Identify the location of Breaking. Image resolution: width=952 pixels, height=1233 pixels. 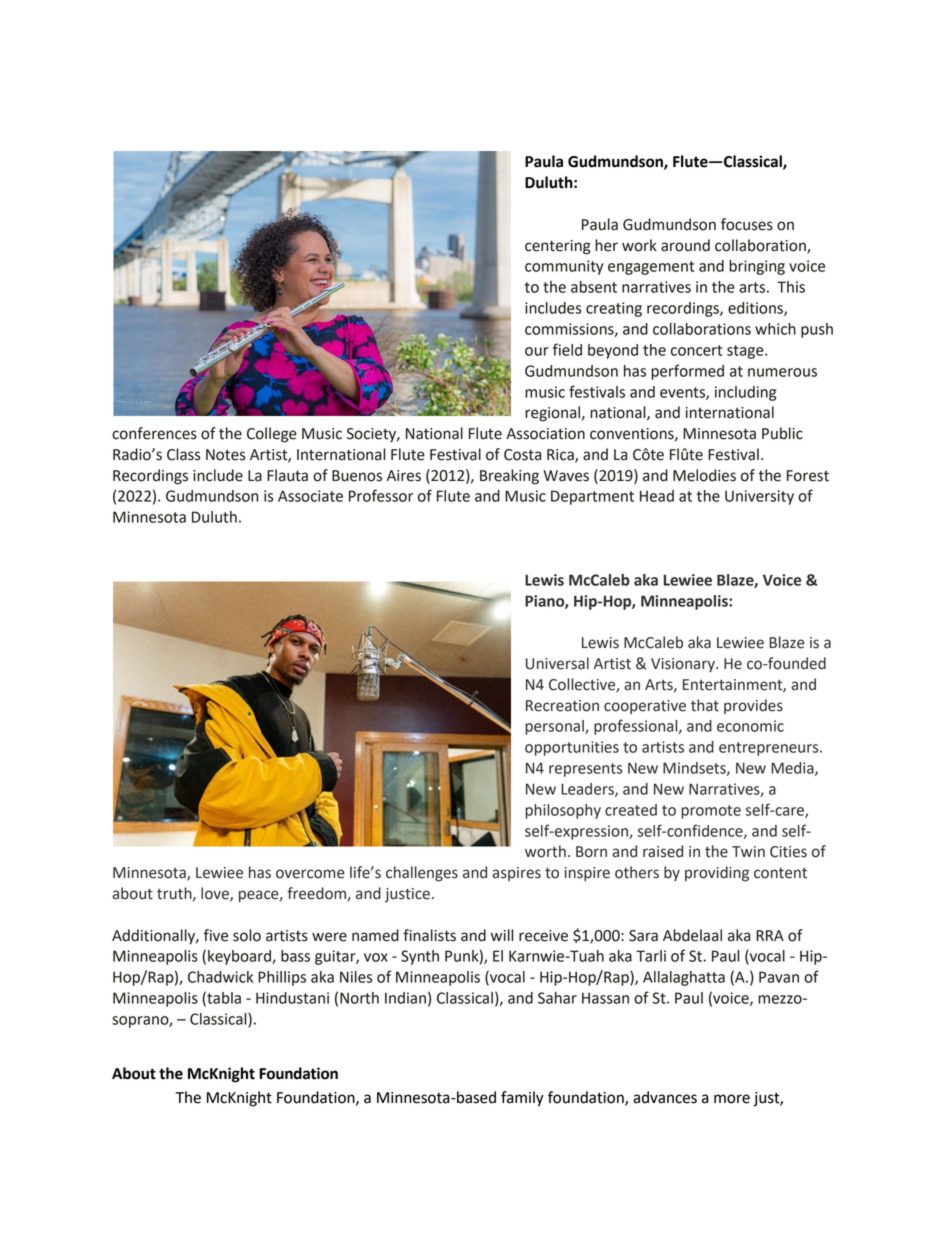
(509, 477).
